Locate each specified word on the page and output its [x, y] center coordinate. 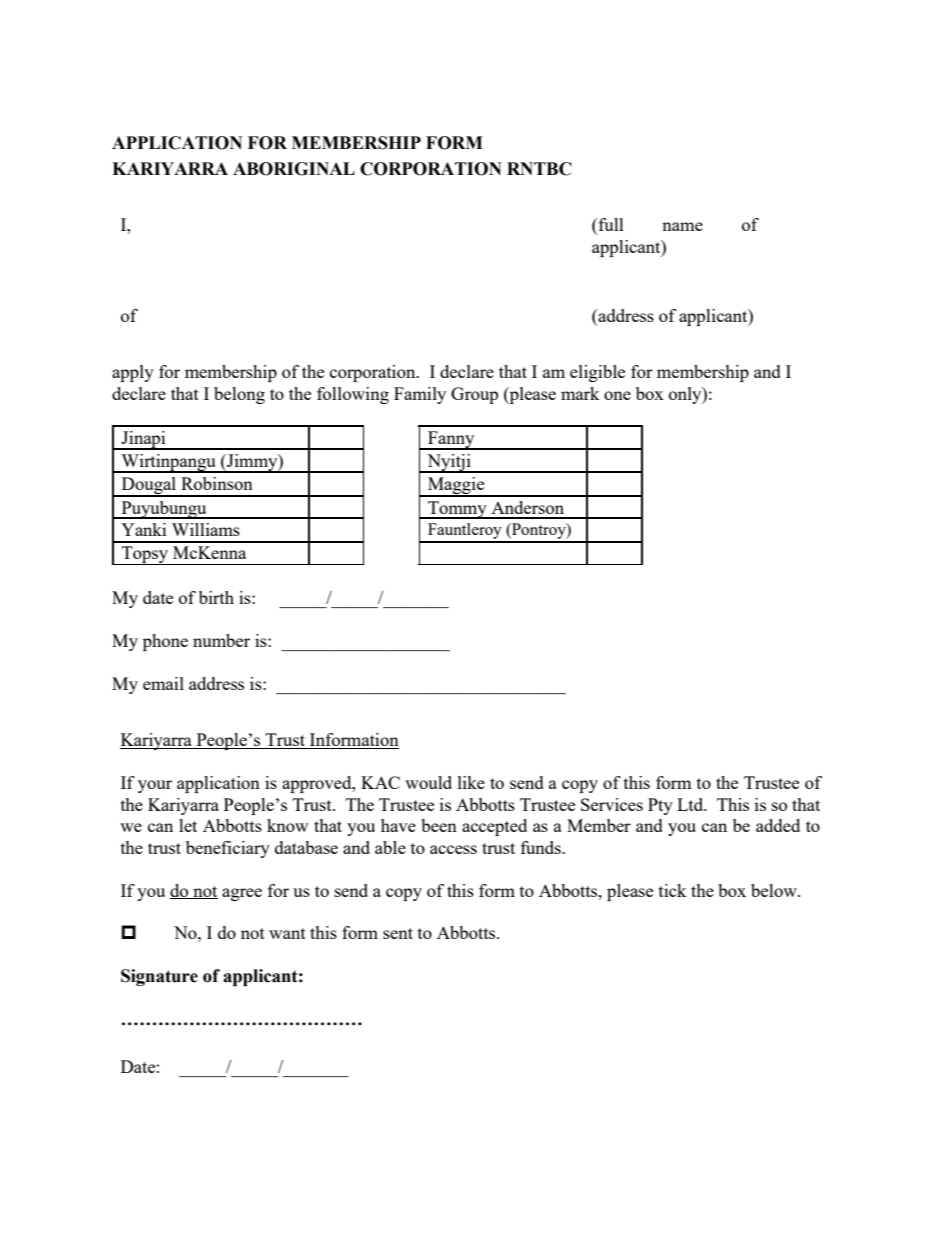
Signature [159, 977]
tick [673, 890]
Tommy [457, 510]
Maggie [456, 487]
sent [398, 933]
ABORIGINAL [294, 169]
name [682, 226]
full [610, 226]
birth [216, 597]
